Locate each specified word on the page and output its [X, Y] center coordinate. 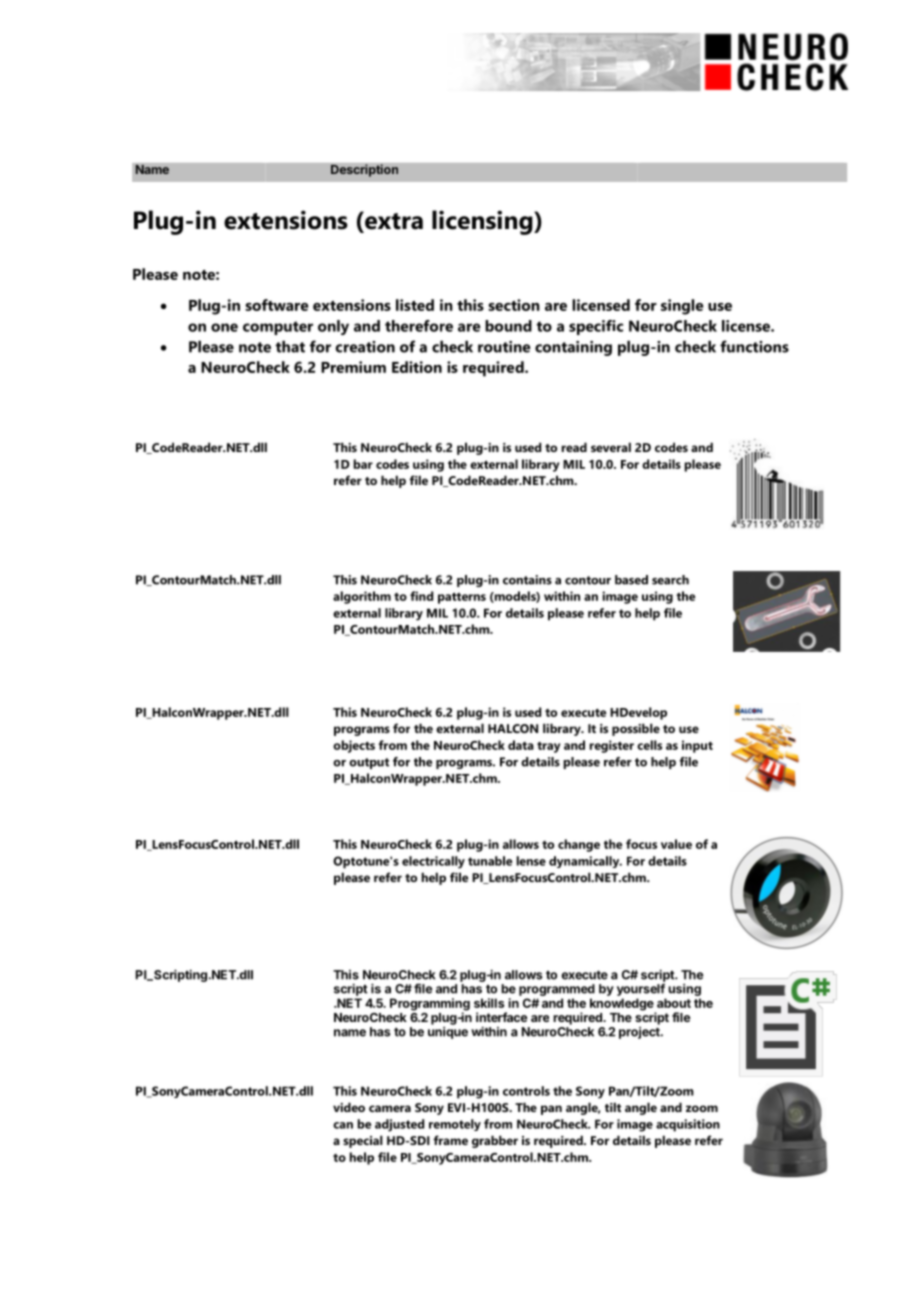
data [521, 745]
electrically [433, 862]
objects [354, 746]
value [676, 844]
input [697, 746]
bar [363, 464]
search [670, 580]
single [682, 307]
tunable [490, 861]
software [276, 305]
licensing [483, 222]
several [611, 447]
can [343, 1125]
